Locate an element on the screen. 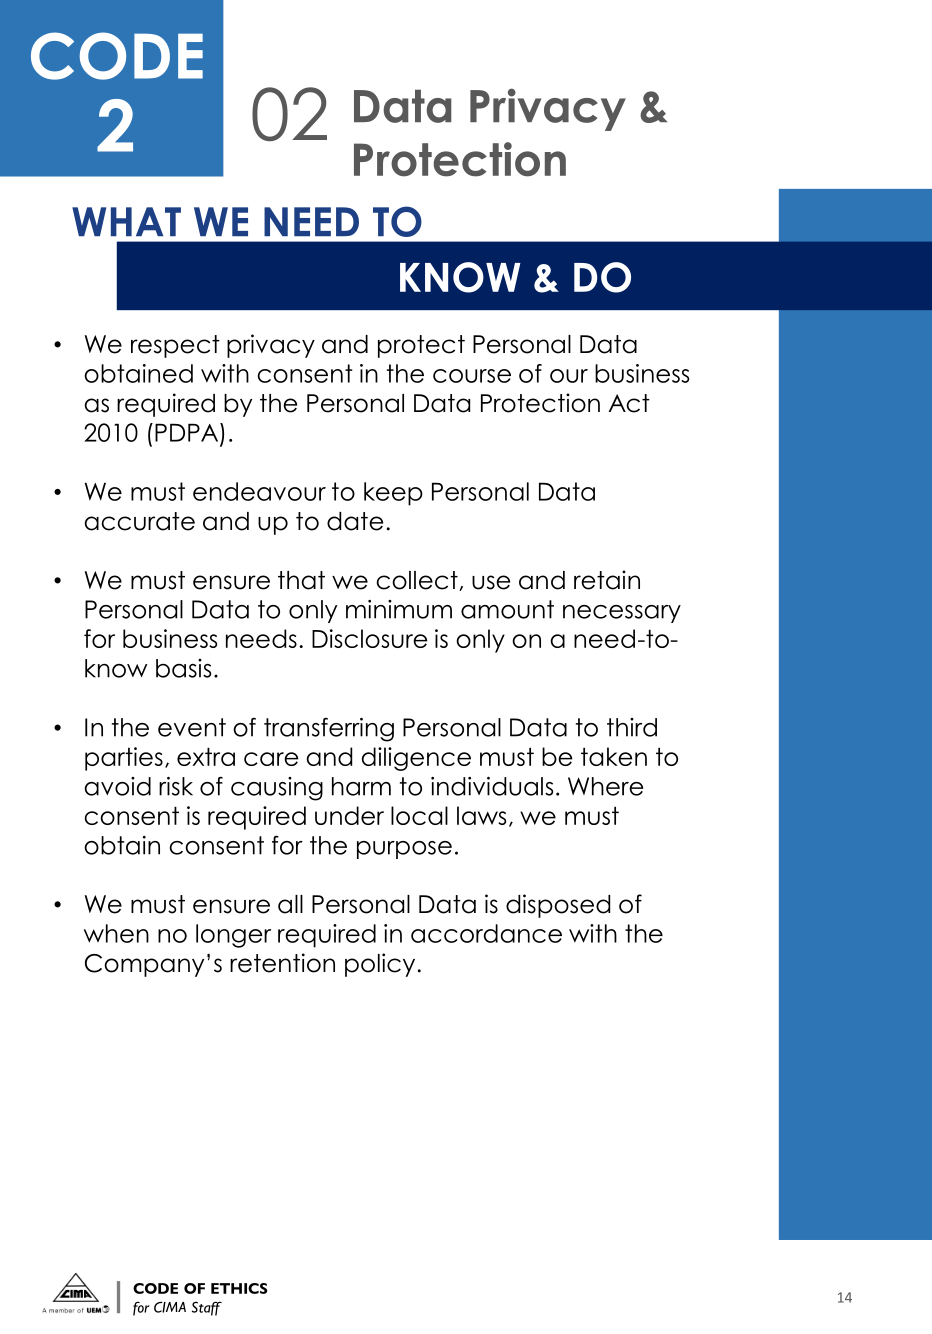  policy is located at coordinates (380, 965).
